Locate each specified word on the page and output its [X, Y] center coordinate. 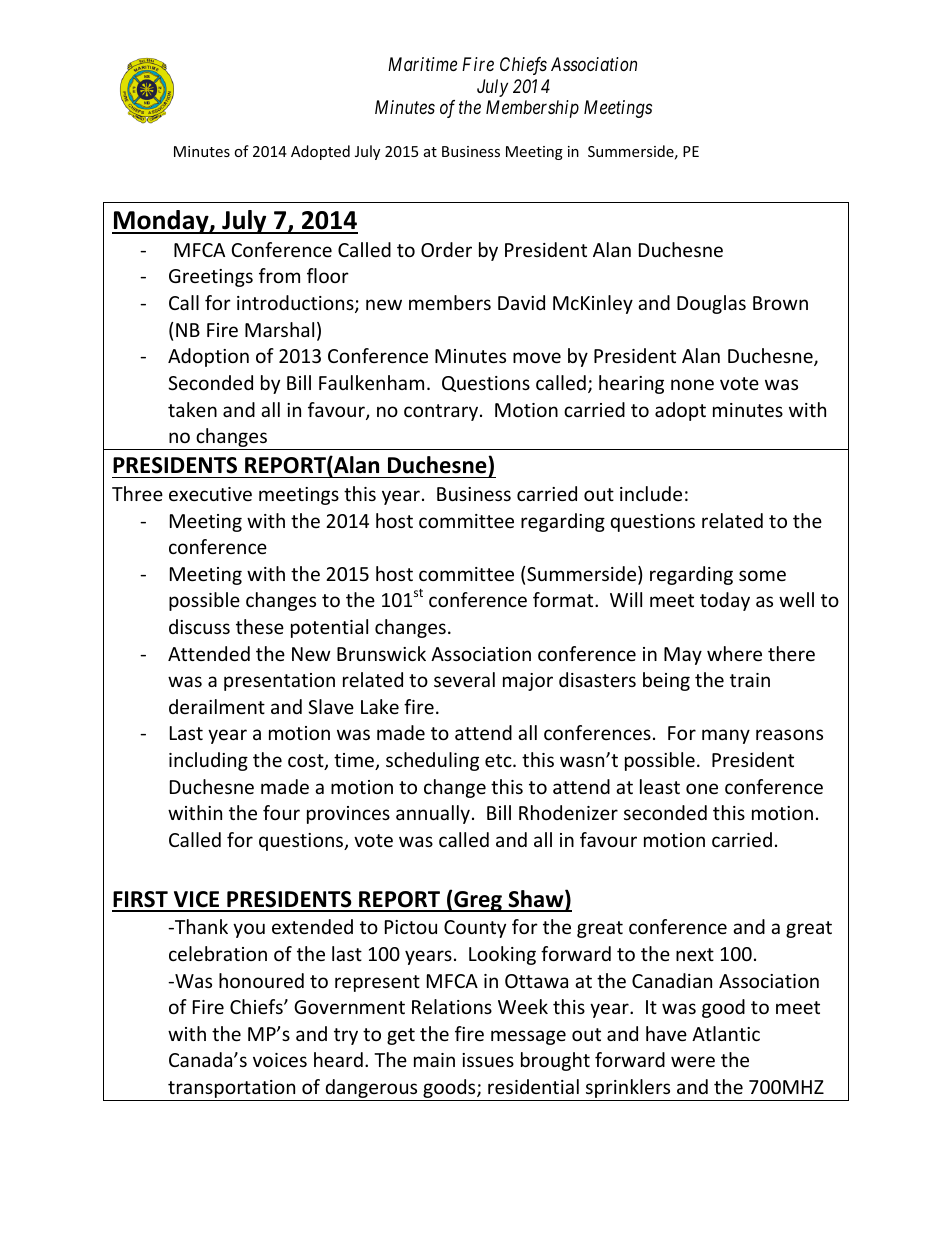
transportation [232, 1090]
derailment [217, 706]
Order [446, 249]
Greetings [211, 278]
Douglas [711, 304]
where [734, 653]
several [464, 679]
